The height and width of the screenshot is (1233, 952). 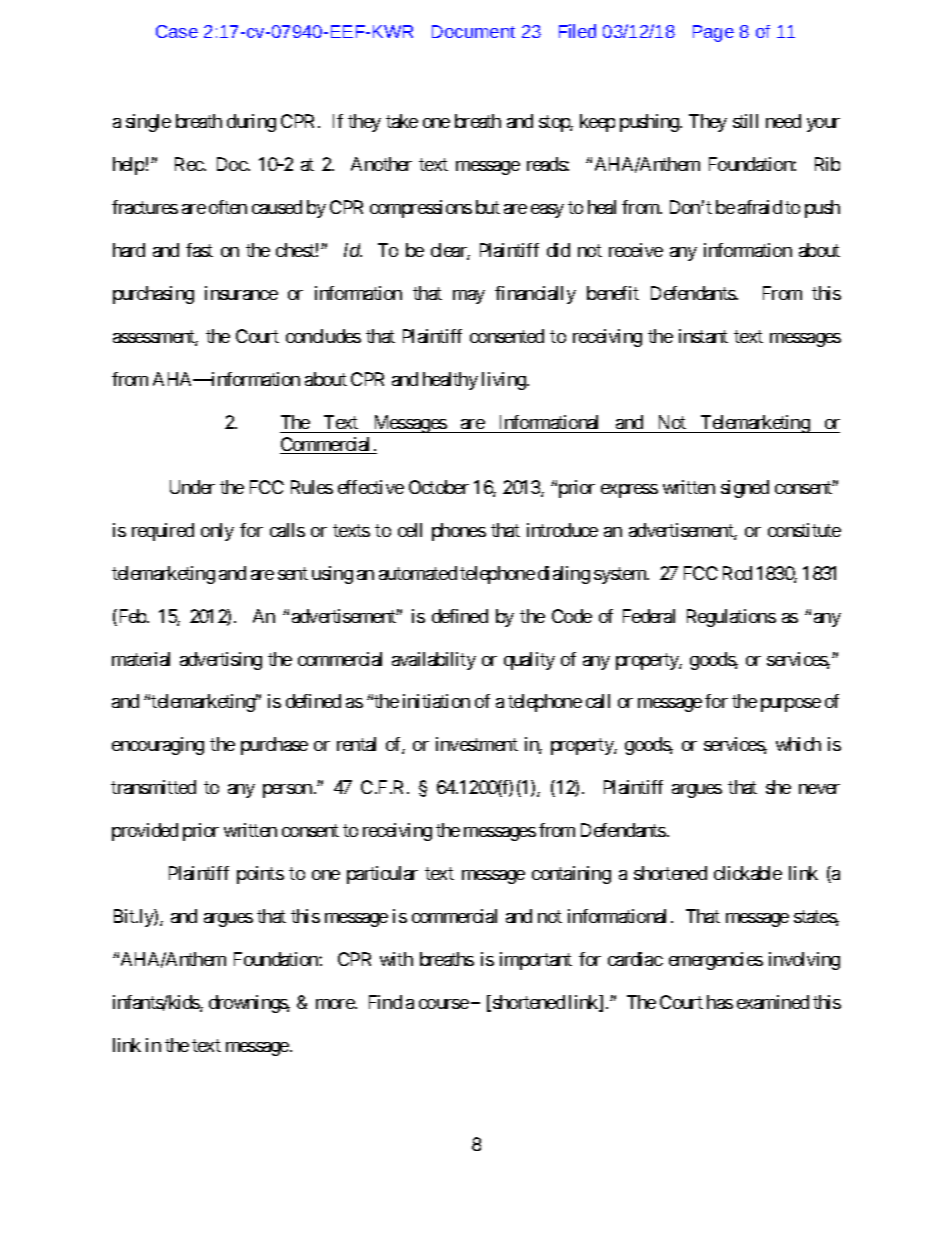 What do you see at coordinates (713, 33) in the screenshot?
I see `Page` at bounding box center [713, 33].
